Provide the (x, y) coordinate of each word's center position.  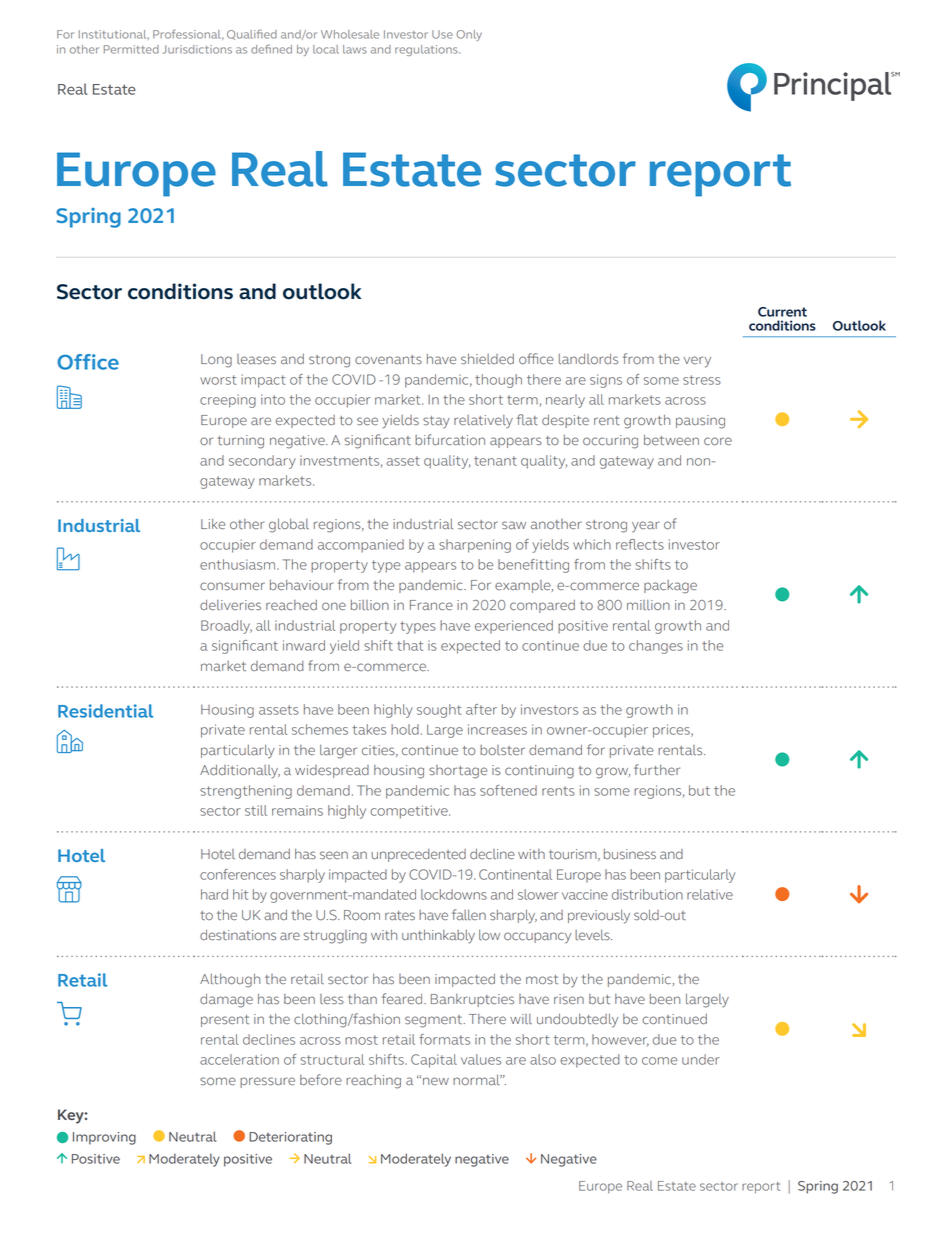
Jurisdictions (197, 49)
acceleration (239, 1059)
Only (469, 35)
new (436, 1081)
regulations (427, 50)
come (659, 1061)
